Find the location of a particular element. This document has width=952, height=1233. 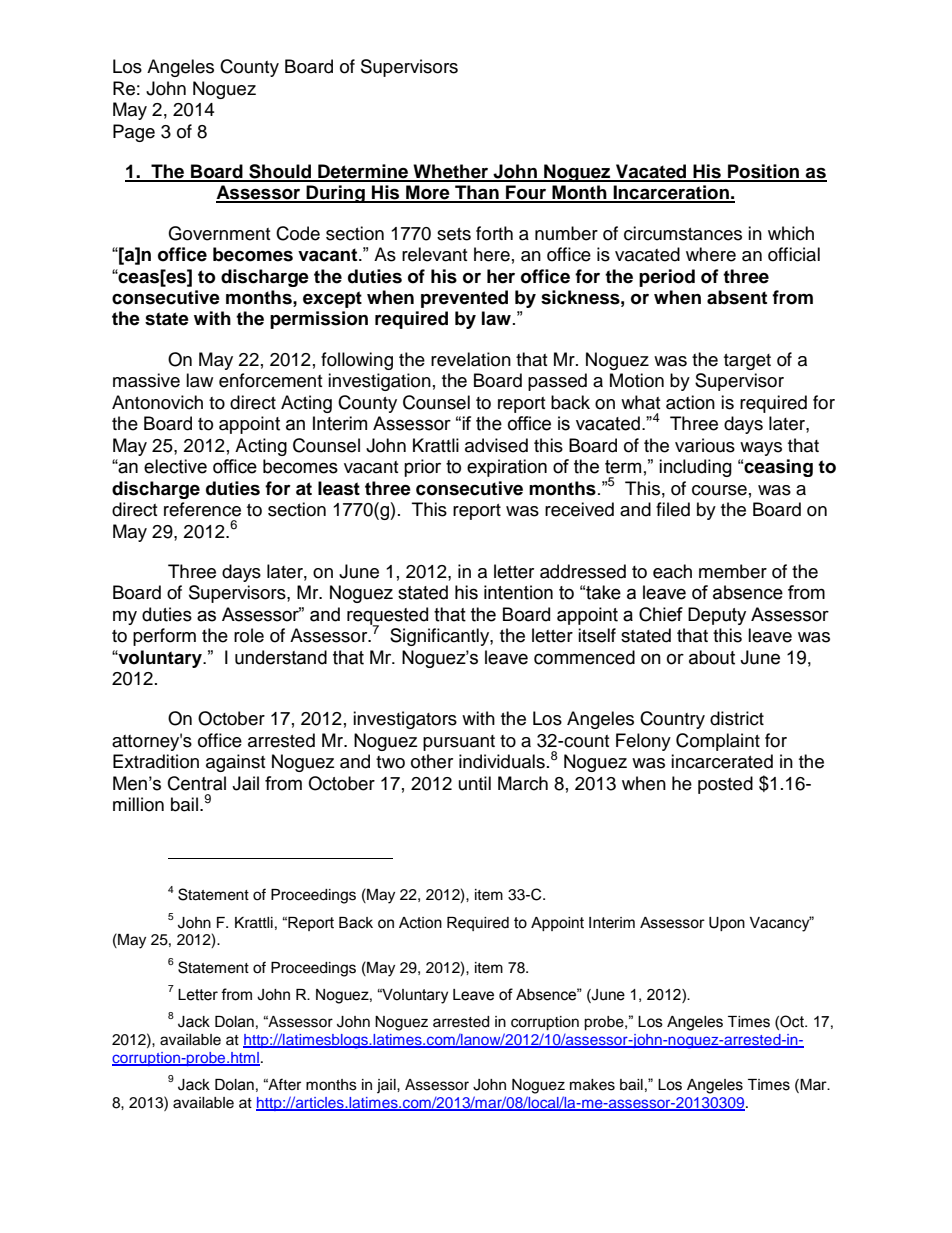

Should is located at coordinates (280, 172).
